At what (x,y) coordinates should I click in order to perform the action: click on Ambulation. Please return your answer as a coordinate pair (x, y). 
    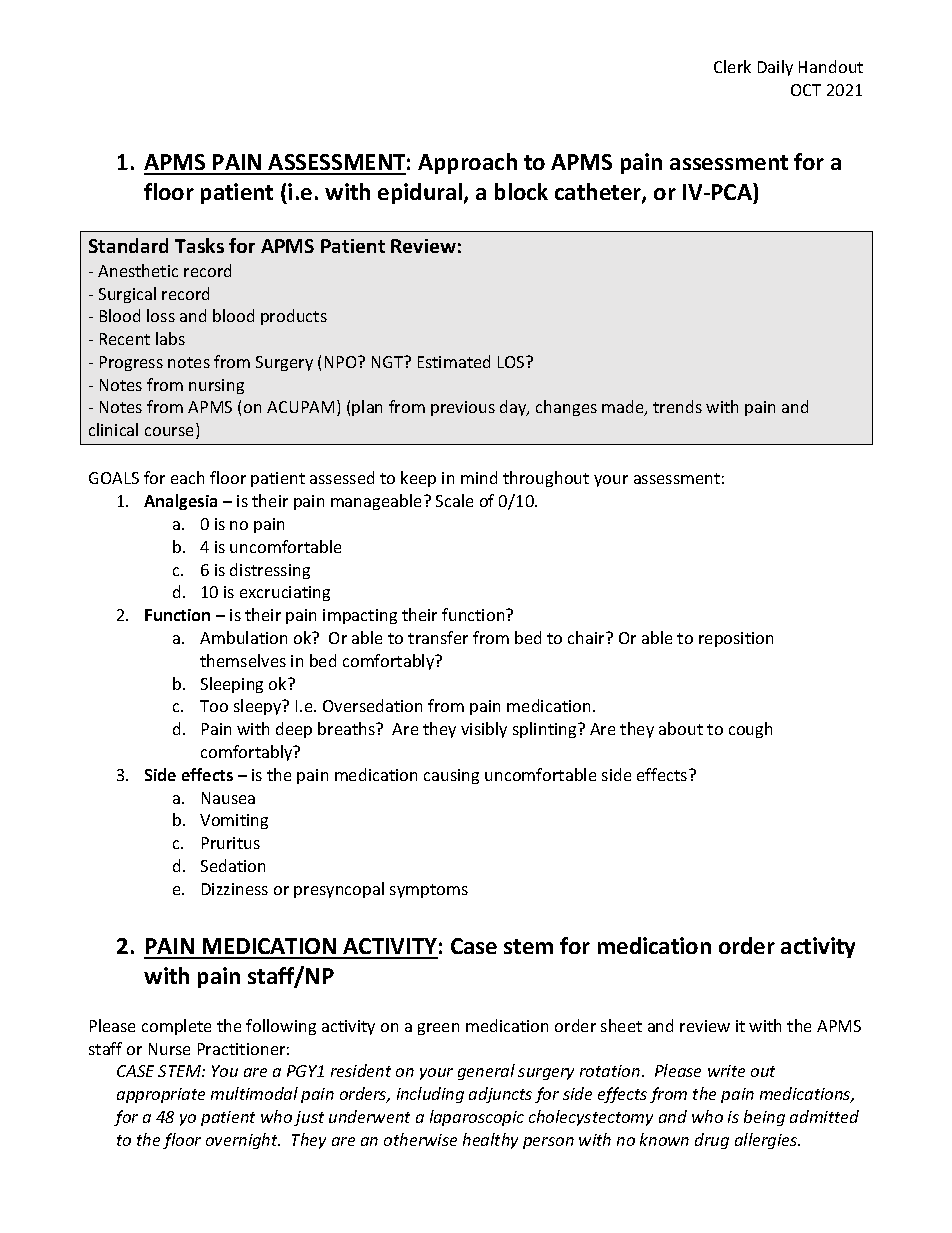
    Looking at the image, I should click on (243, 637).
